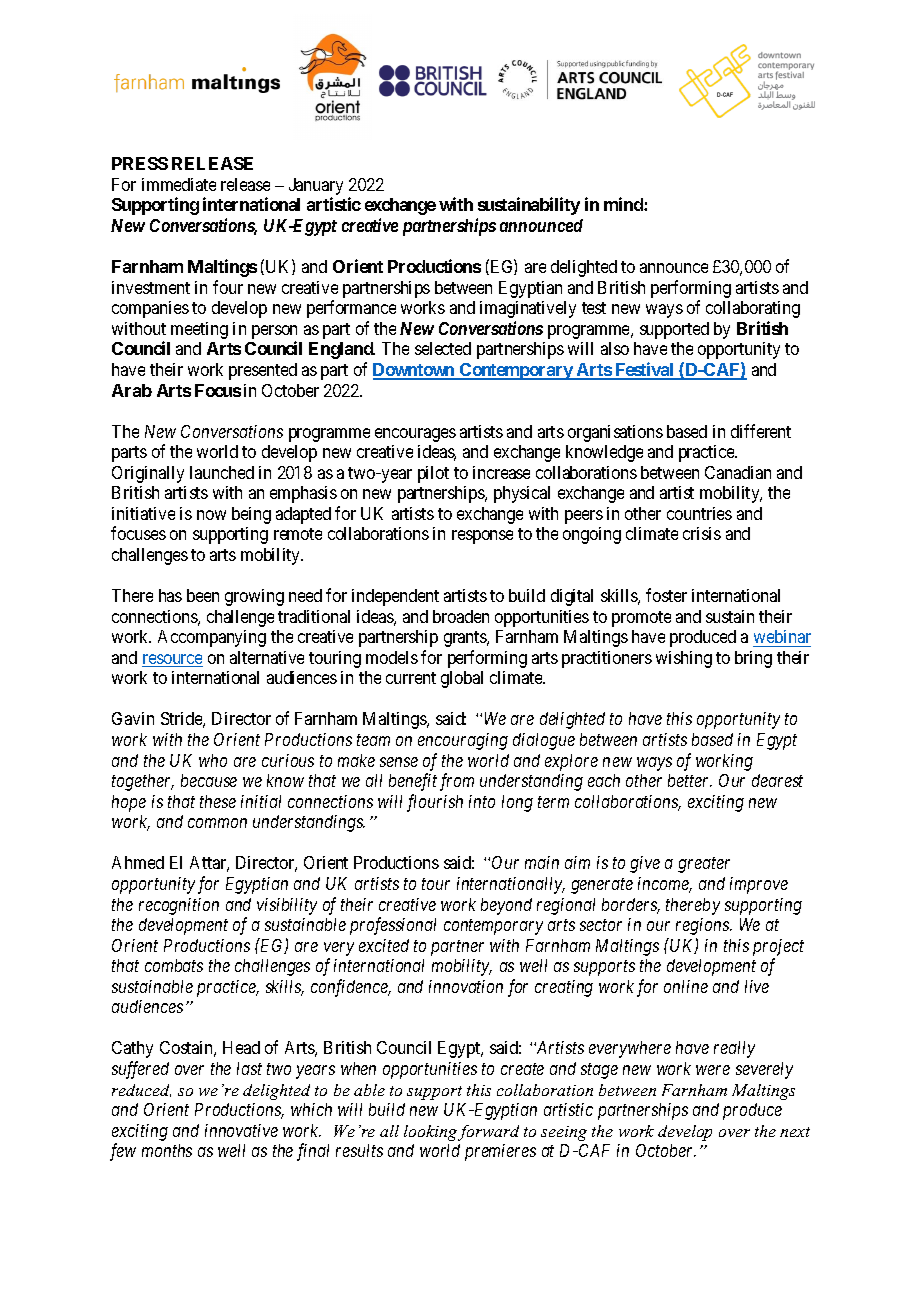 The height and width of the document is (1309, 924). I want to click on looking, so click(430, 1133).
